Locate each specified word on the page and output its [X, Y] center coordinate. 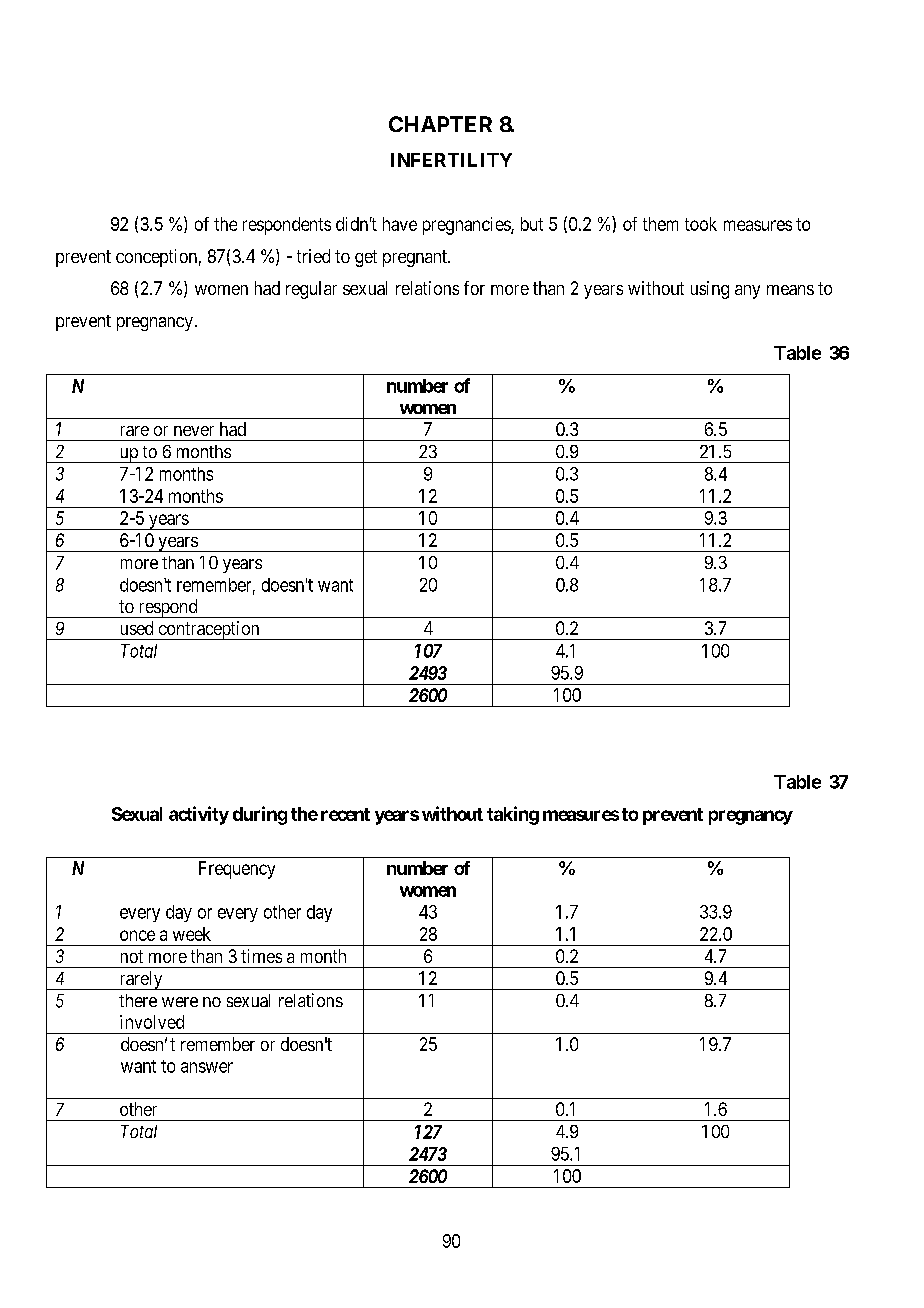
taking [513, 815]
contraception [209, 630]
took [701, 224]
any [747, 292]
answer [207, 1067]
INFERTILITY [451, 160]
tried [313, 256]
